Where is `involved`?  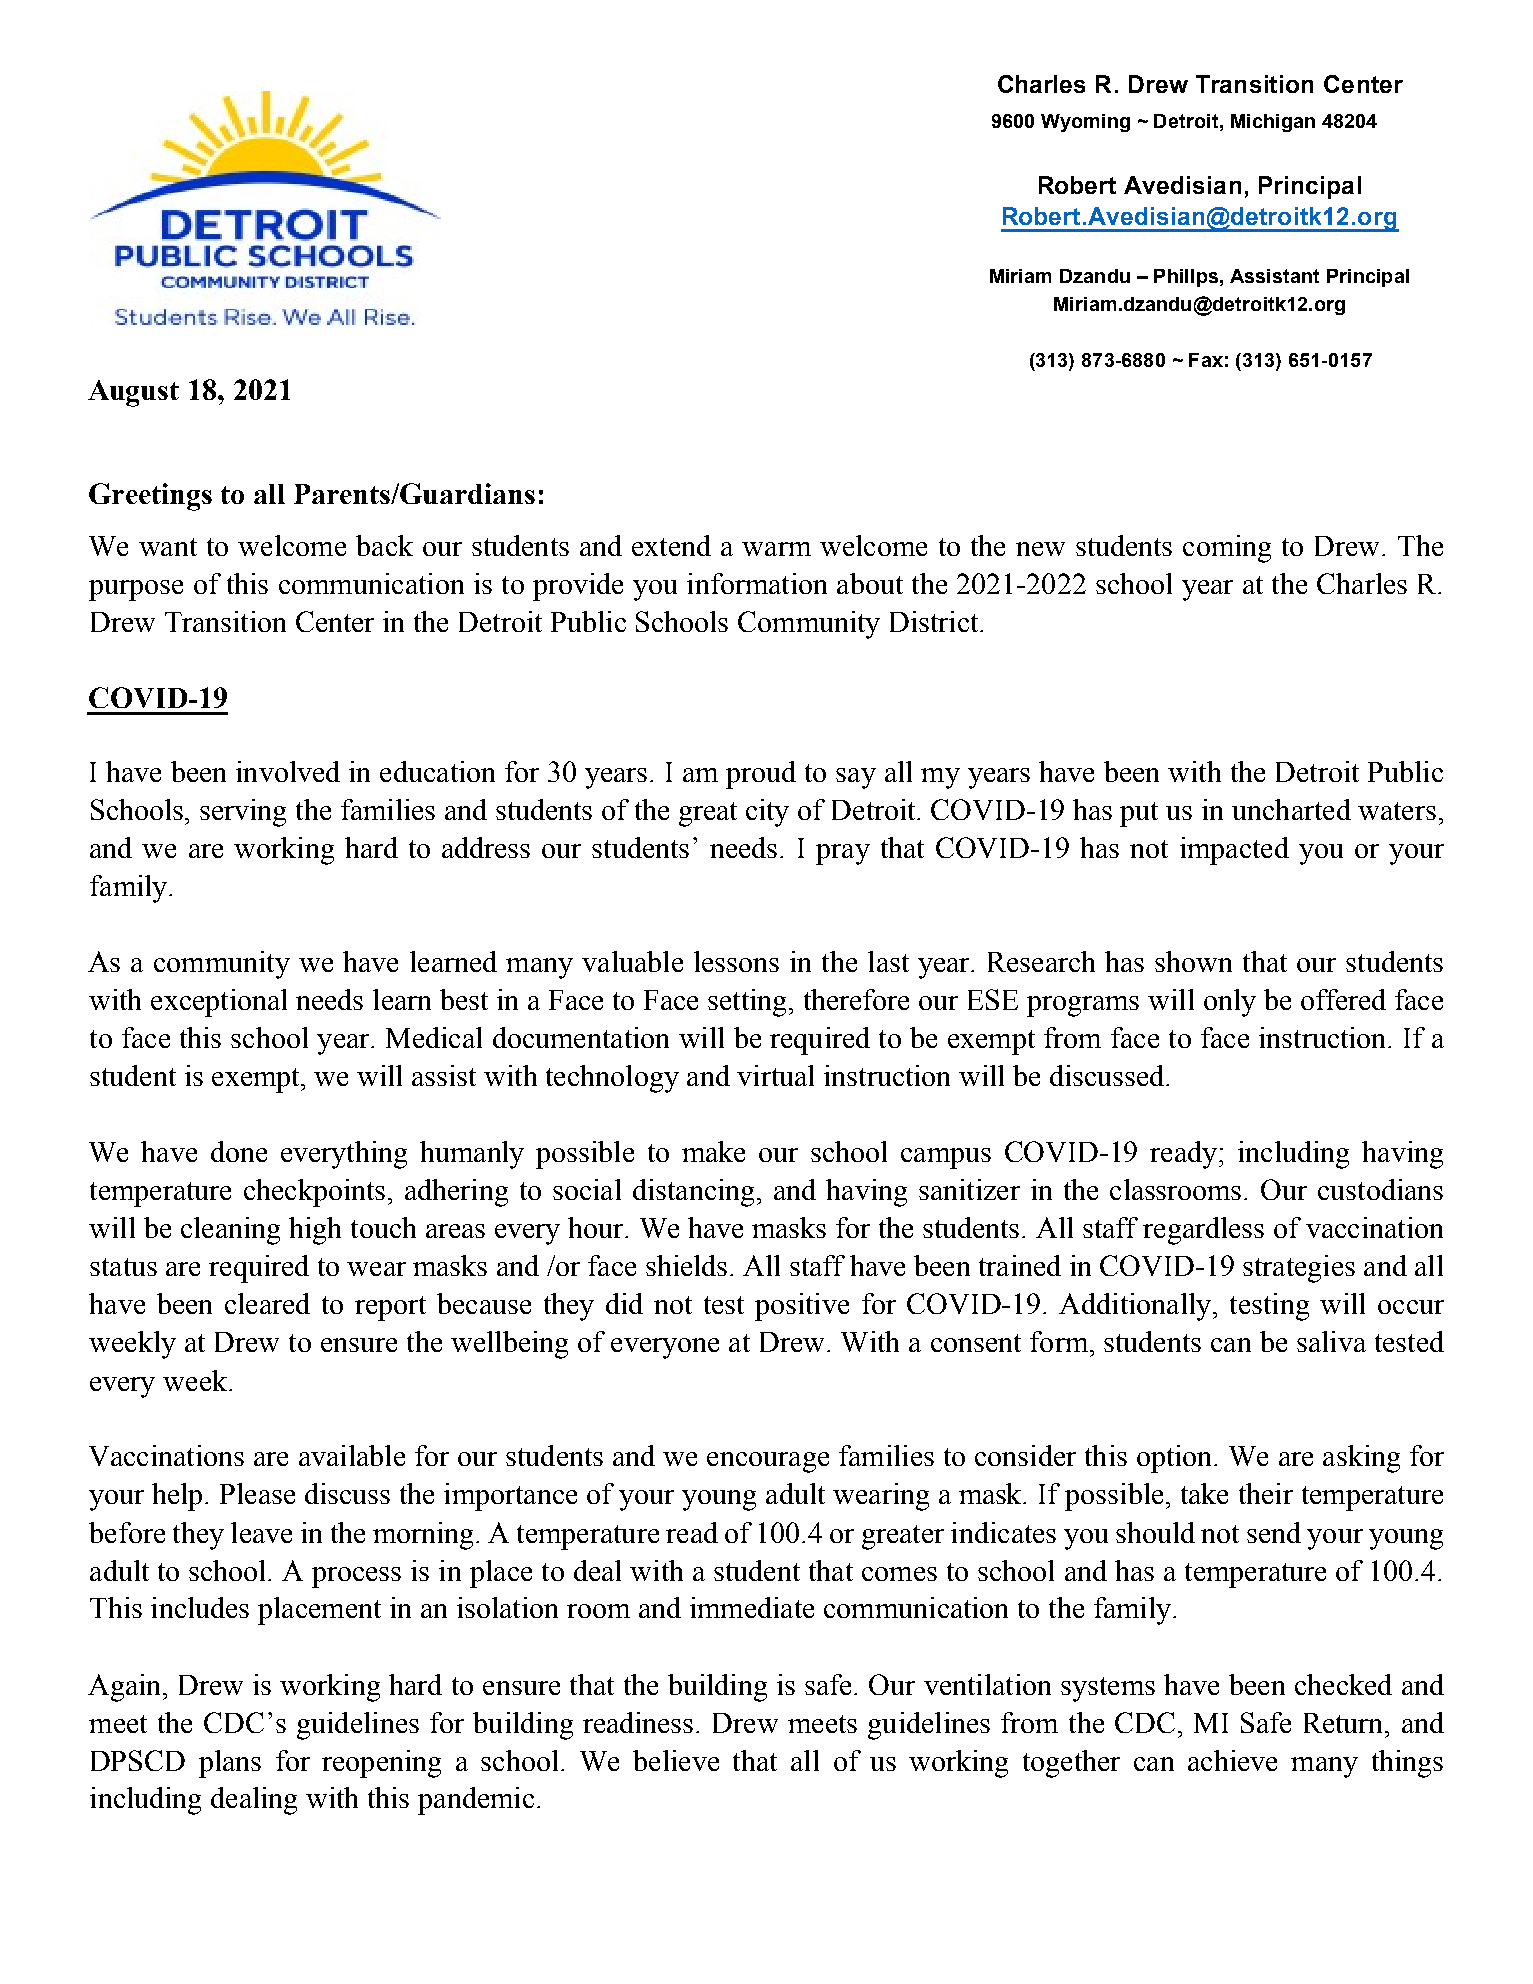
involved is located at coordinates (288, 771).
